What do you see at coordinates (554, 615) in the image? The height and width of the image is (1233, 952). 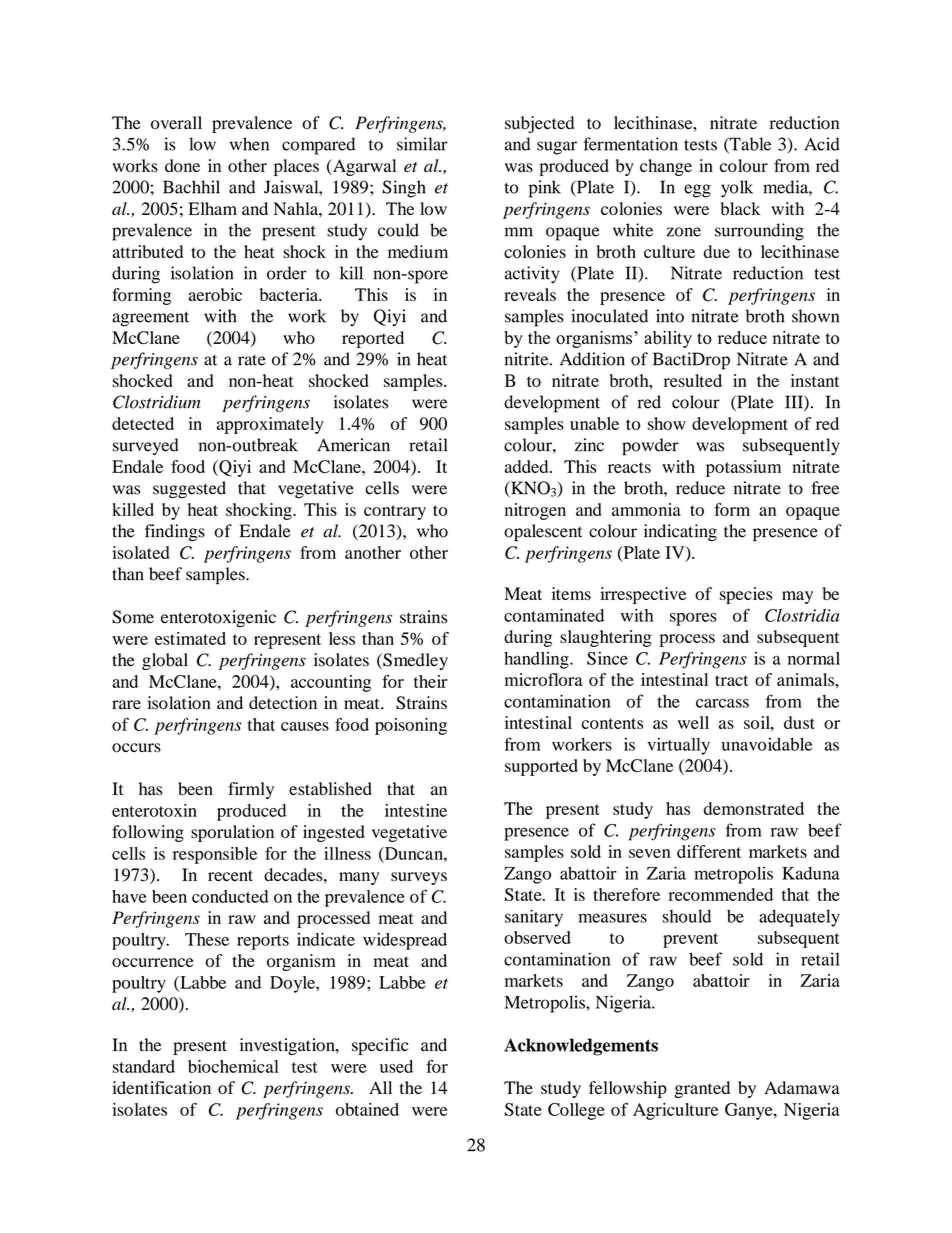 I see `contaminated` at bounding box center [554, 615].
